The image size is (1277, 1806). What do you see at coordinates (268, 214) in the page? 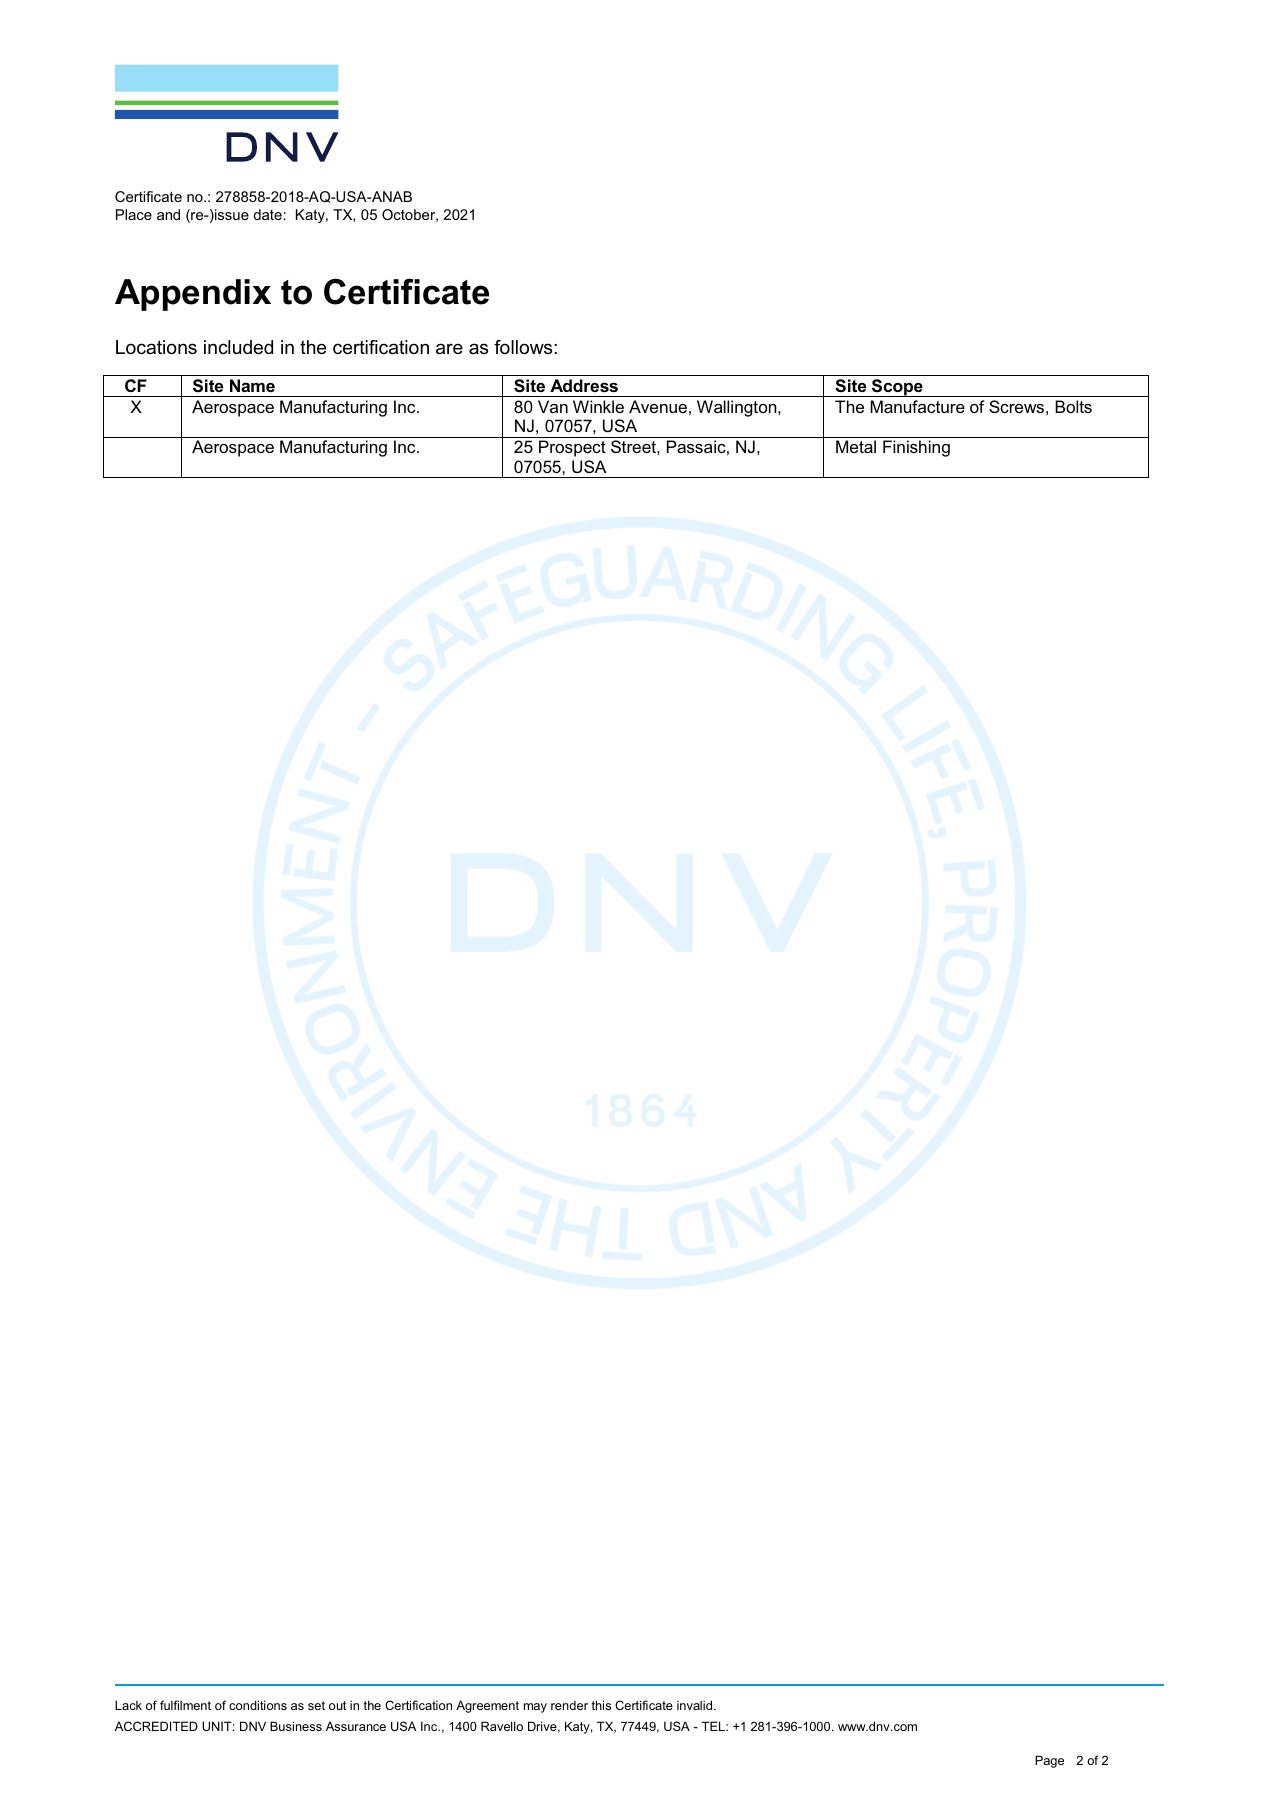
I see `date` at bounding box center [268, 214].
